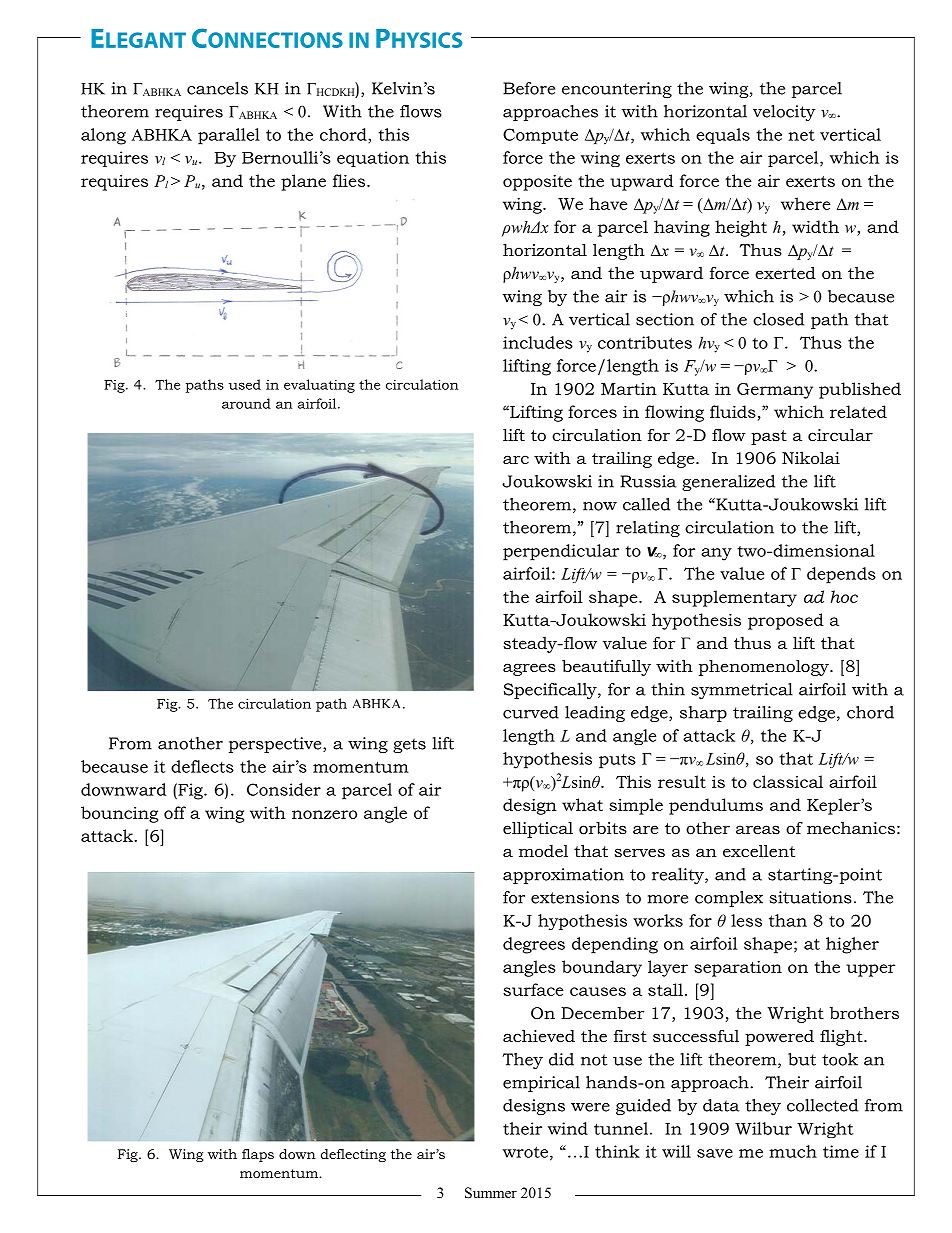 The width and height of the screenshot is (952, 1233). What do you see at coordinates (245, 384) in the screenshot?
I see `used` at bounding box center [245, 384].
